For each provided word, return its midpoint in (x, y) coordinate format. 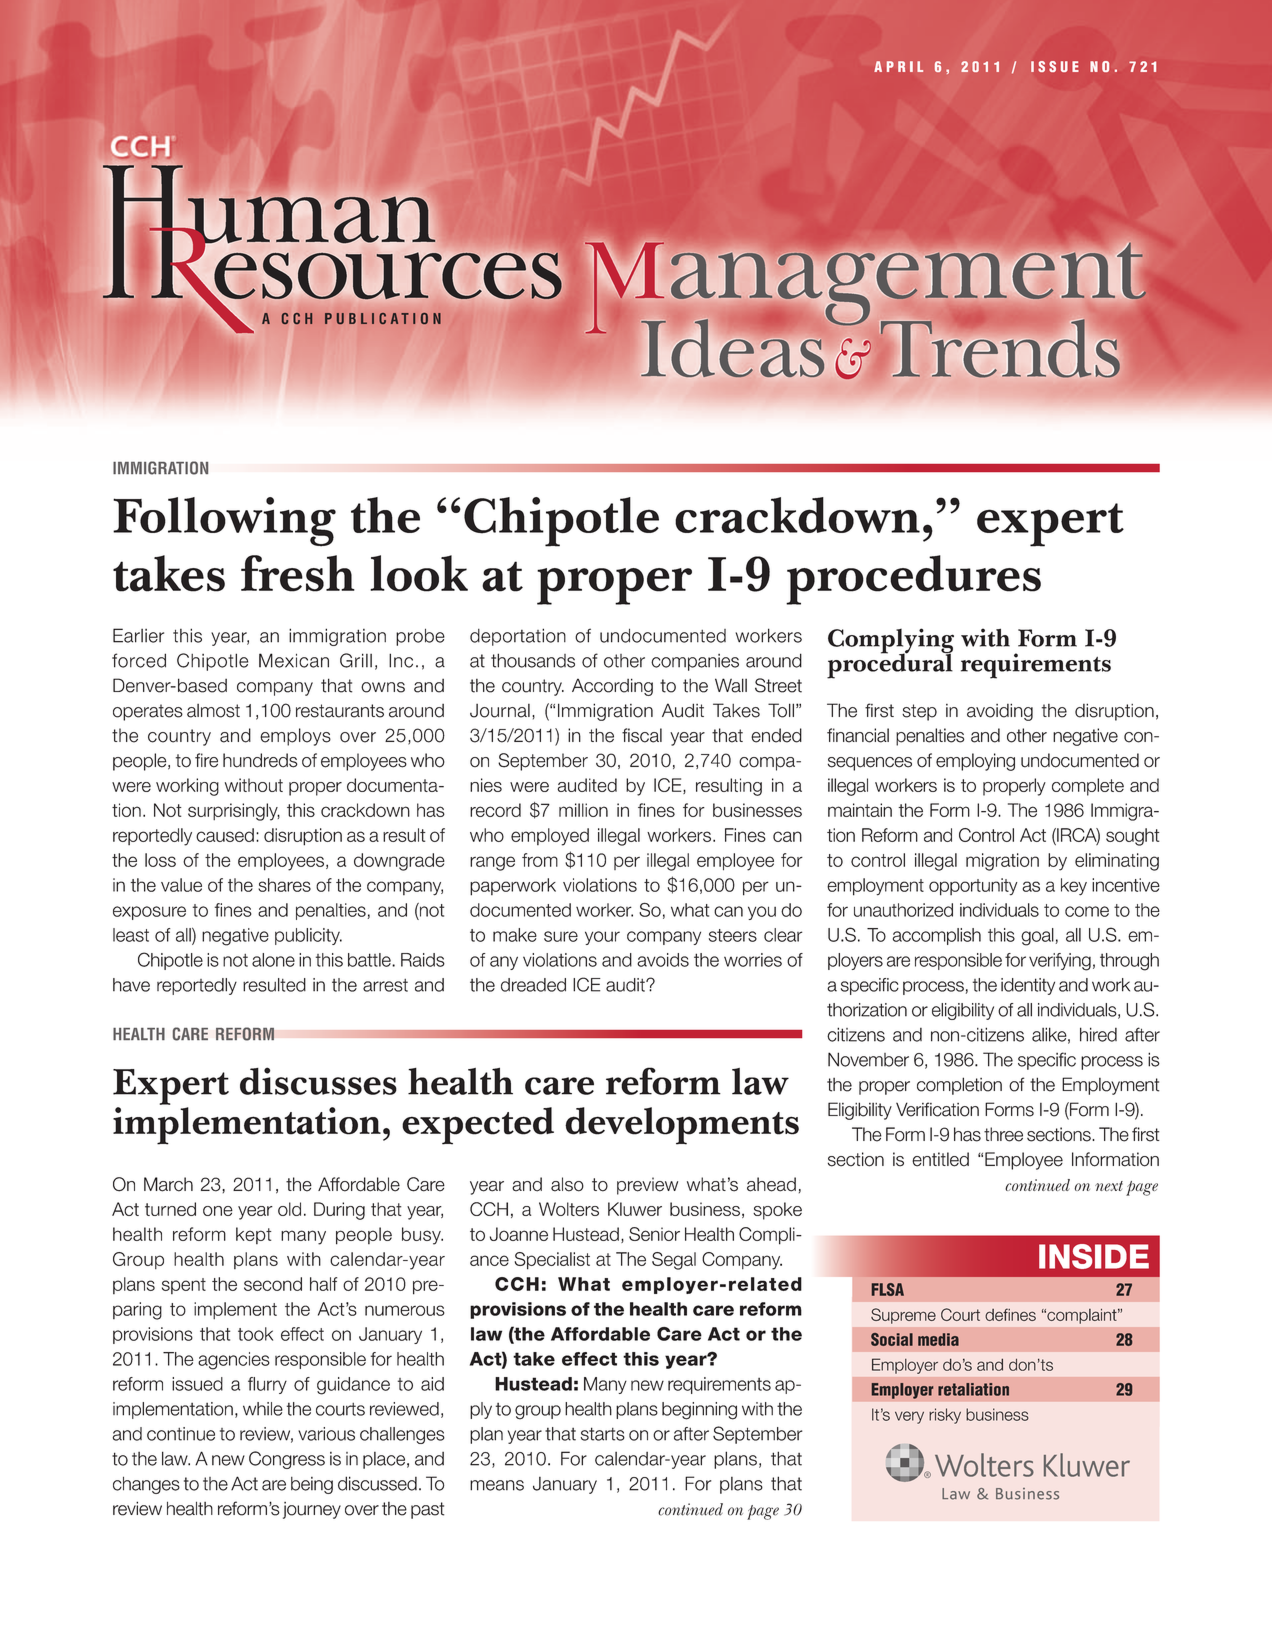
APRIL (898, 66)
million (583, 810)
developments (682, 1126)
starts (603, 1434)
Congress (287, 1460)
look (419, 573)
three (1003, 1134)
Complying (891, 642)
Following (224, 522)
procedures (913, 580)
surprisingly (234, 812)
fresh (298, 573)
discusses (318, 1081)
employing (975, 762)
